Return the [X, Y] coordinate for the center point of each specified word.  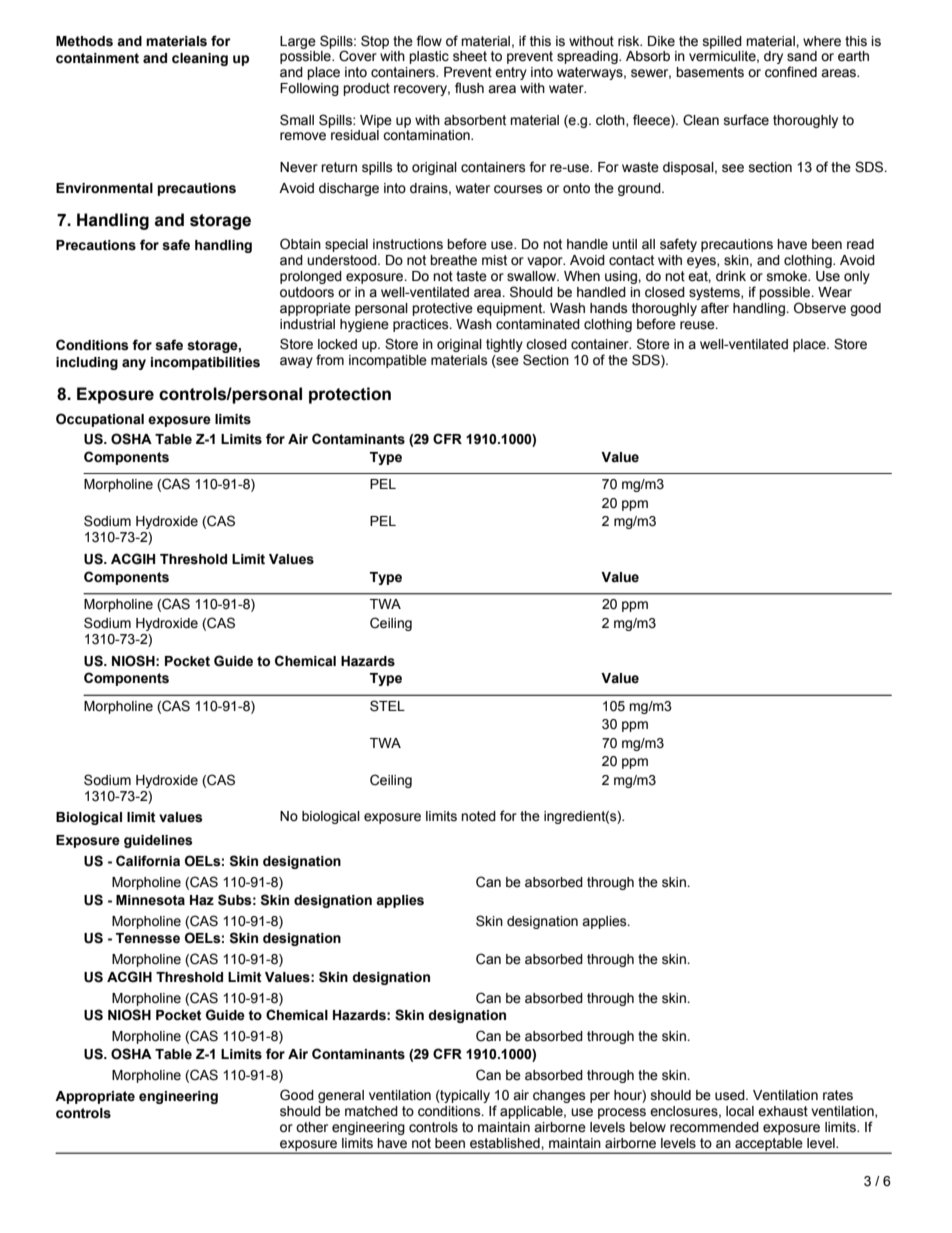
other [312, 1127]
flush [469, 88]
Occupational [100, 420]
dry [773, 57]
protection [350, 395]
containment [97, 58]
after [715, 308]
